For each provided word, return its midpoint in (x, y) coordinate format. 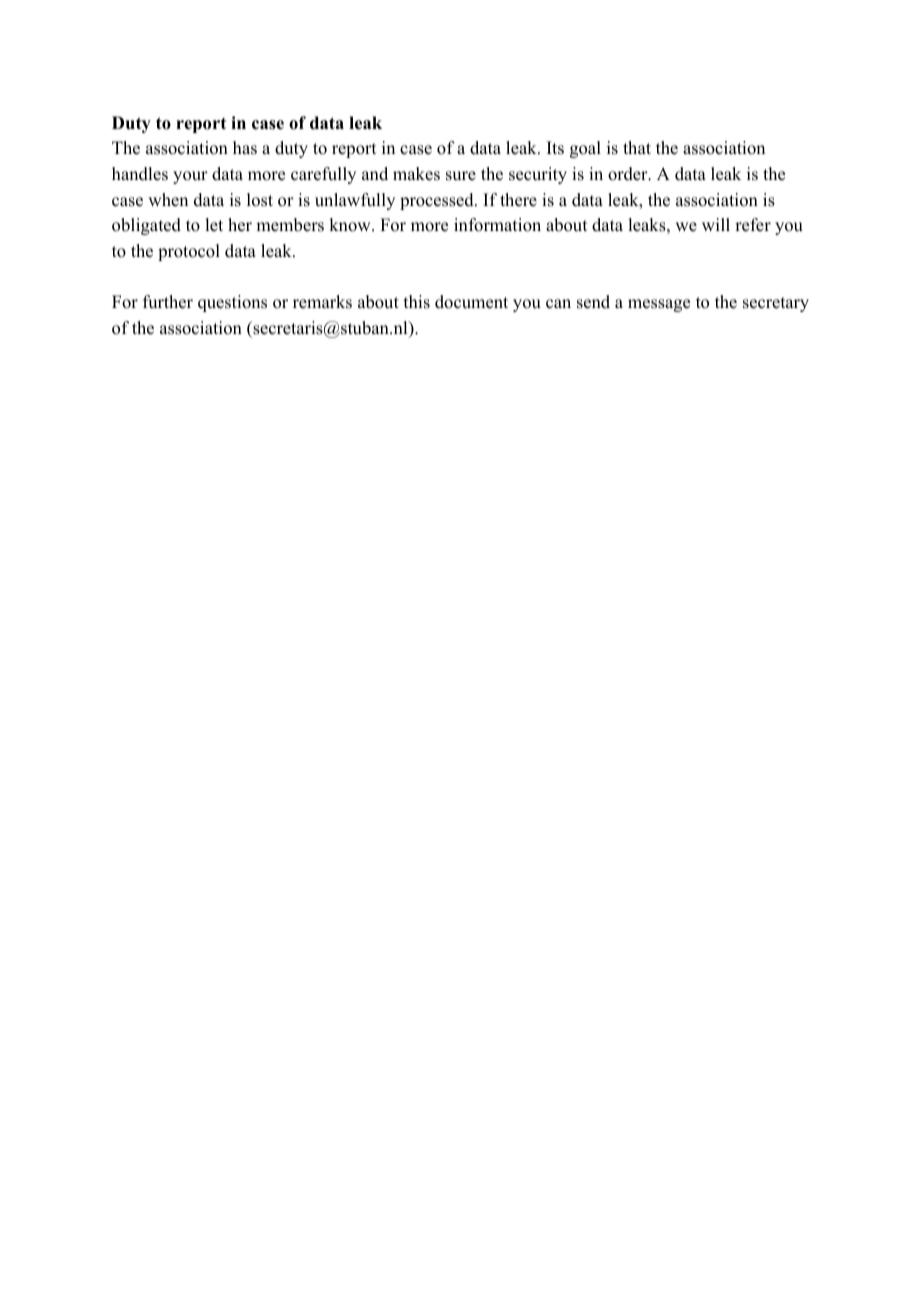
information (497, 225)
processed (438, 201)
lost (260, 200)
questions (232, 303)
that (637, 147)
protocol (189, 252)
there (518, 200)
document (471, 302)
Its (555, 148)
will (716, 224)
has (245, 148)
